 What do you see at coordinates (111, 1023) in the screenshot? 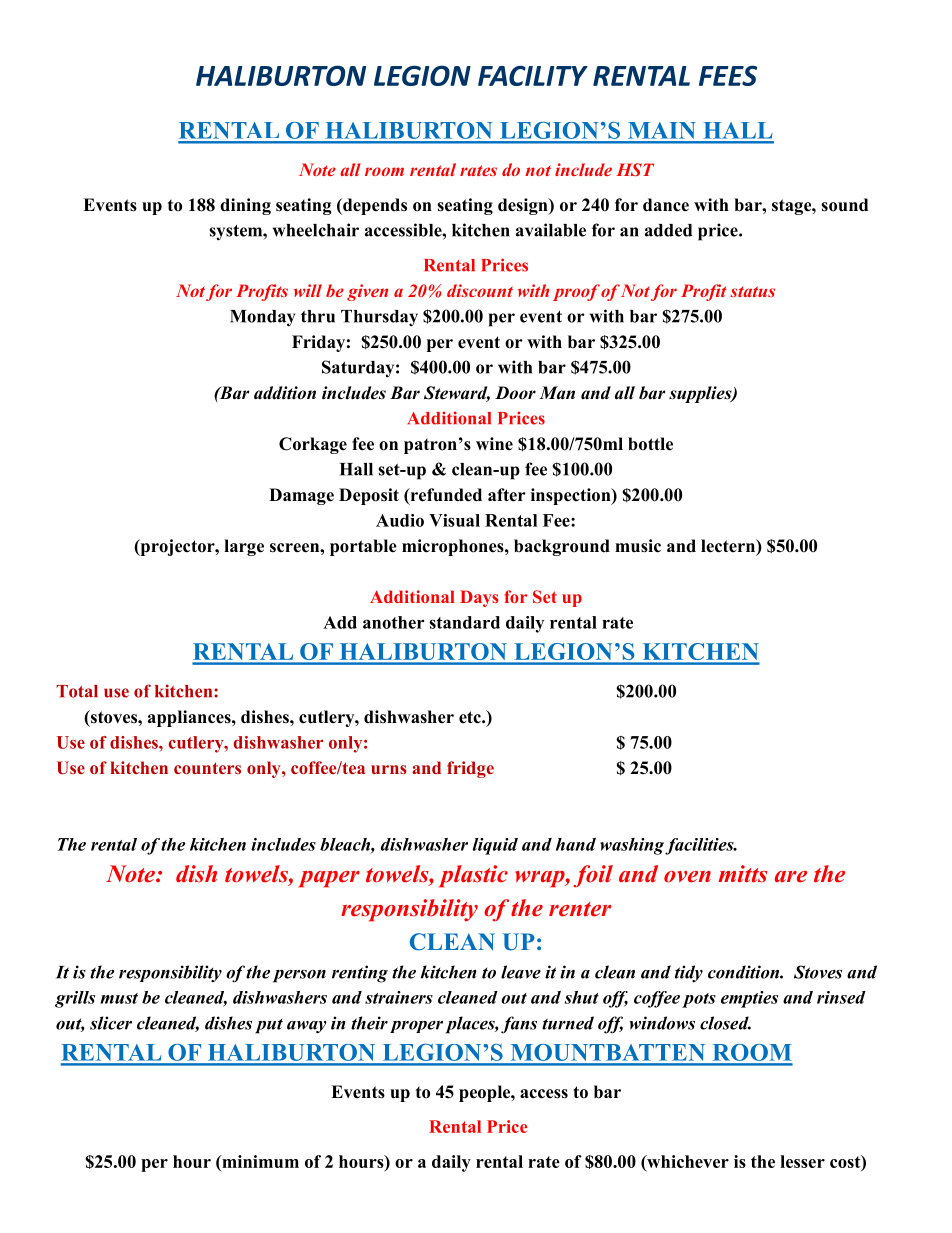
I see `slicer` at bounding box center [111, 1023].
